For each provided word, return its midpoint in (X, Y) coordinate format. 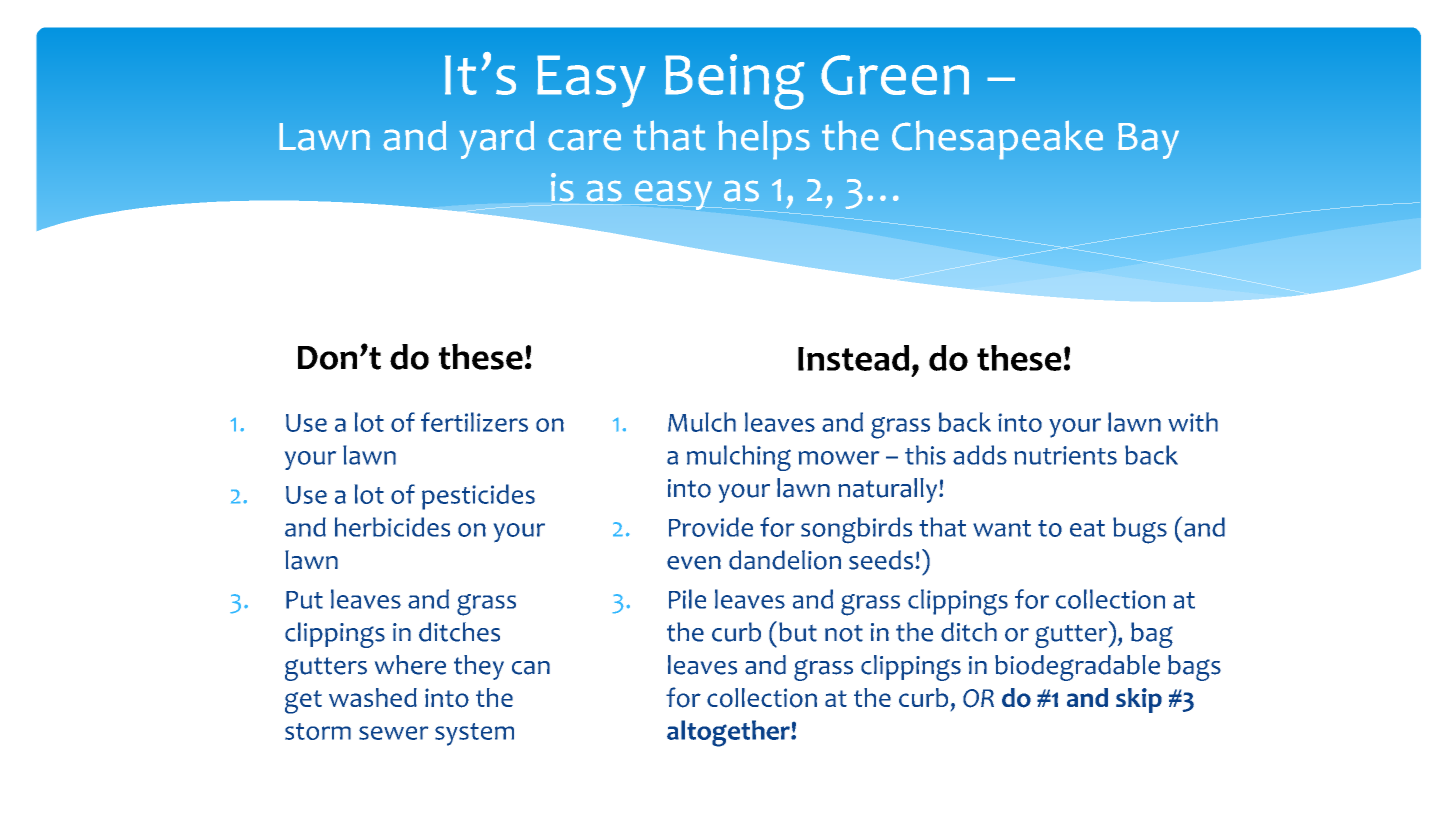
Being (735, 82)
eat (1087, 528)
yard (497, 140)
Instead (853, 358)
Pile (687, 599)
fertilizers (474, 422)
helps (764, 140)
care (584, 140)
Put (304, 600)
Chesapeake (997, 140)
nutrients (1065, 455)
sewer (393, 733)
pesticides (478, 497)
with (1193, 422)
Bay (1148, 141)
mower (839, 458)
